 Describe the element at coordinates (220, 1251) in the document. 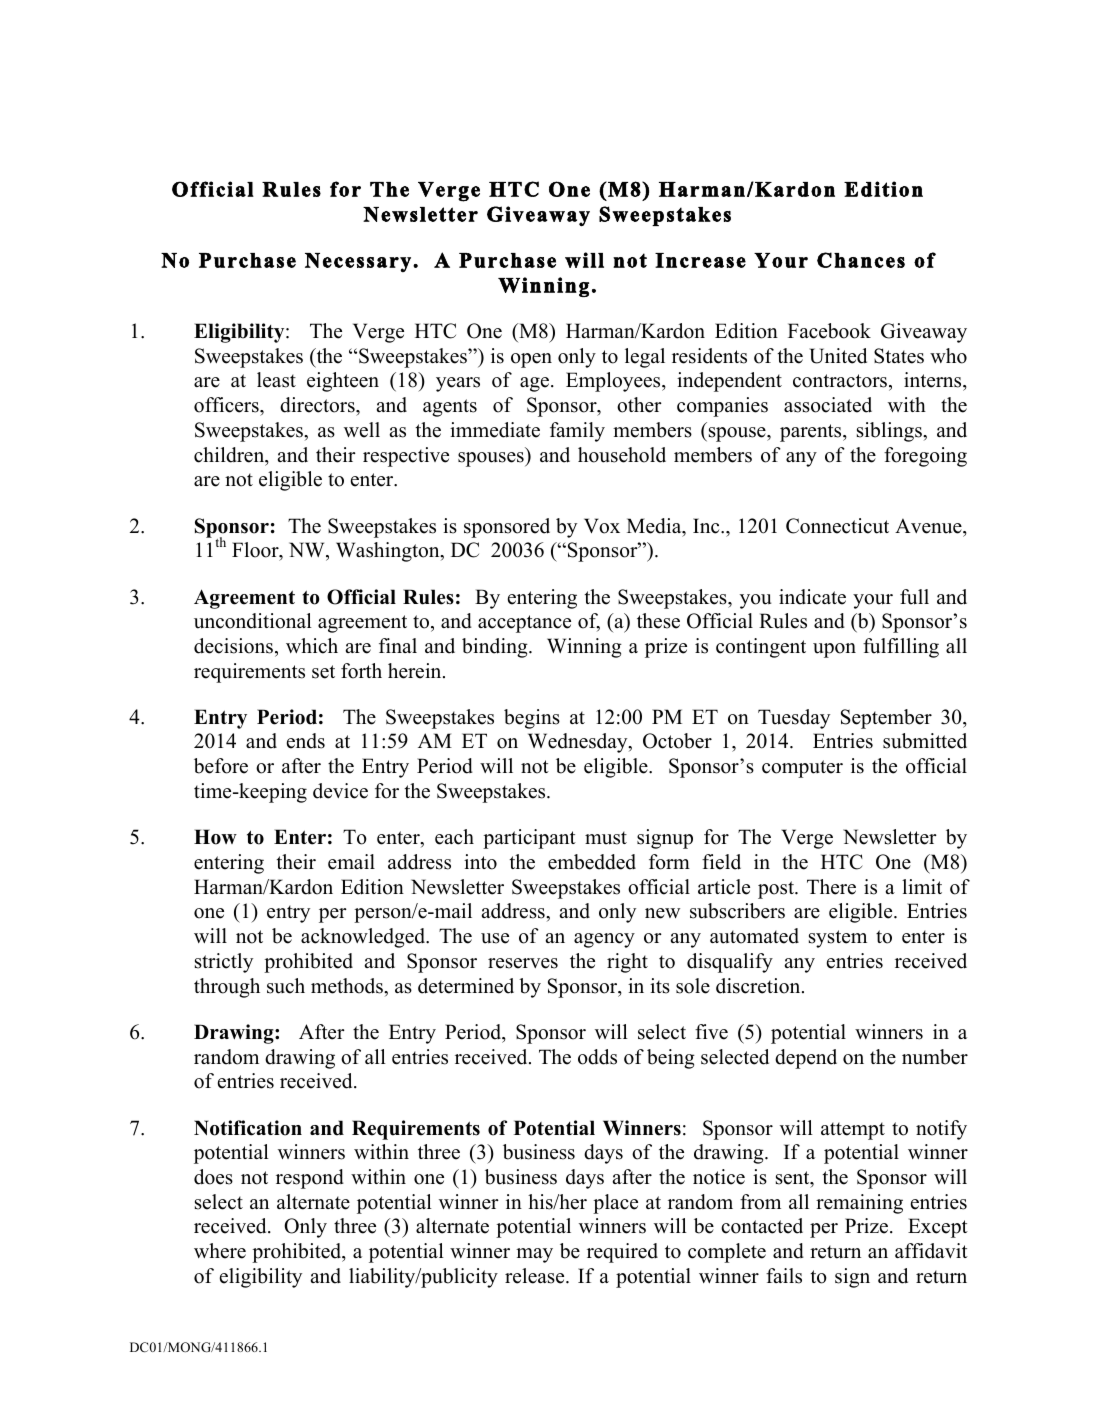

I see `where` at that location.
